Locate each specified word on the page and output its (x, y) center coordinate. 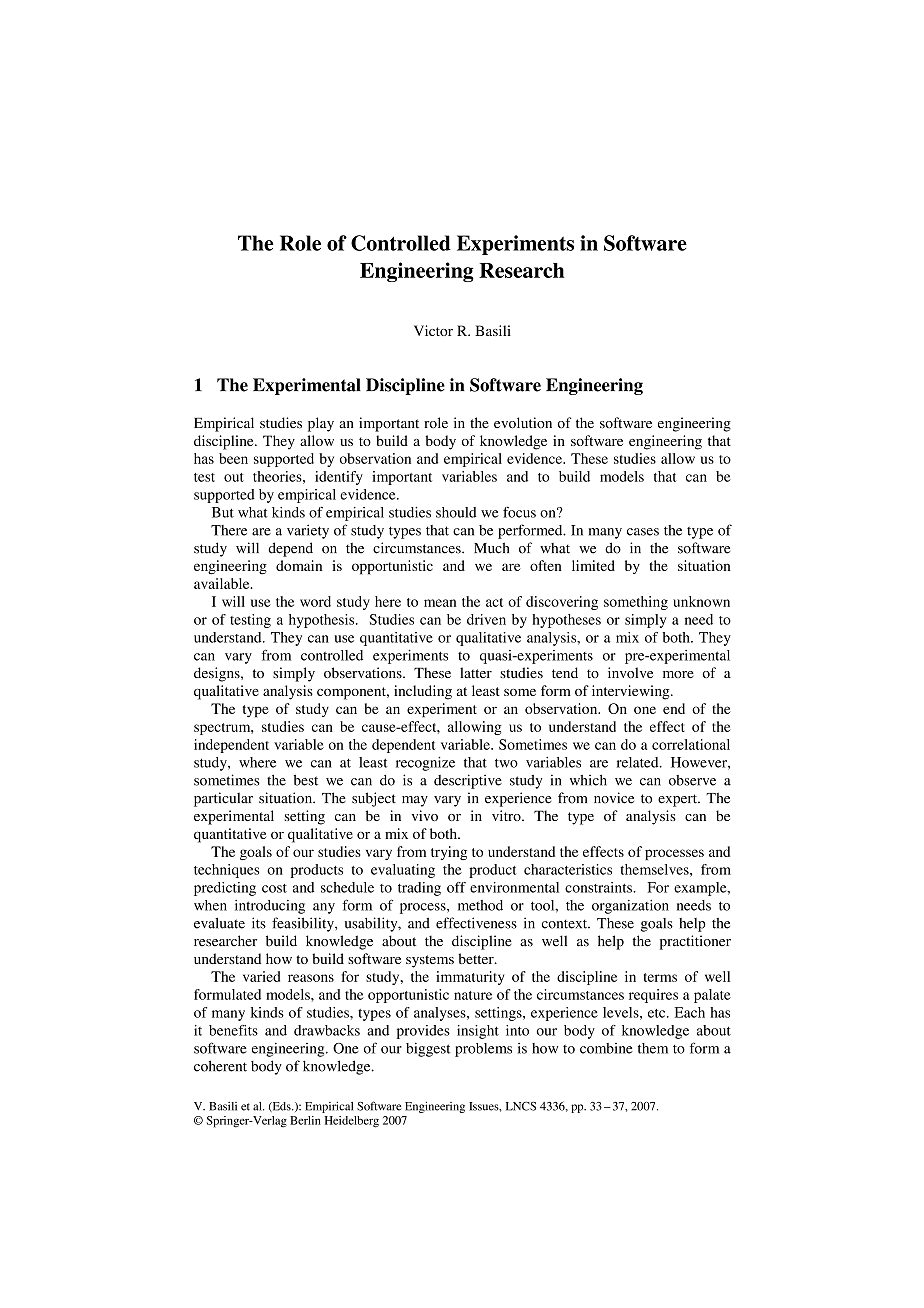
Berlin (305, 1120)
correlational (691, 744)
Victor (433, 330)
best (306, 780)
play (321, 424)
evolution (523, 423)
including (423, 692)
